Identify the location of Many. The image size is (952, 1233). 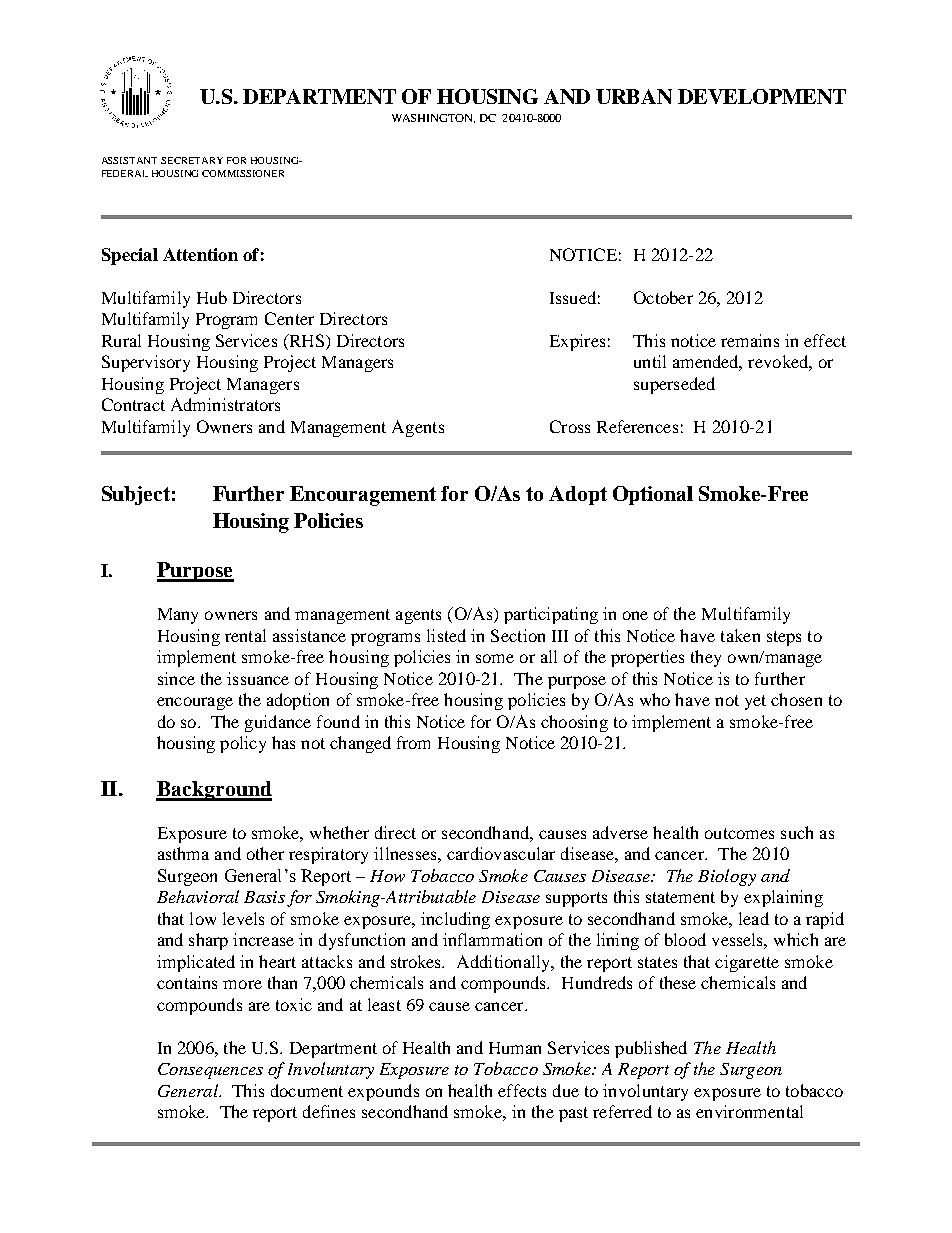
(178, 616).
